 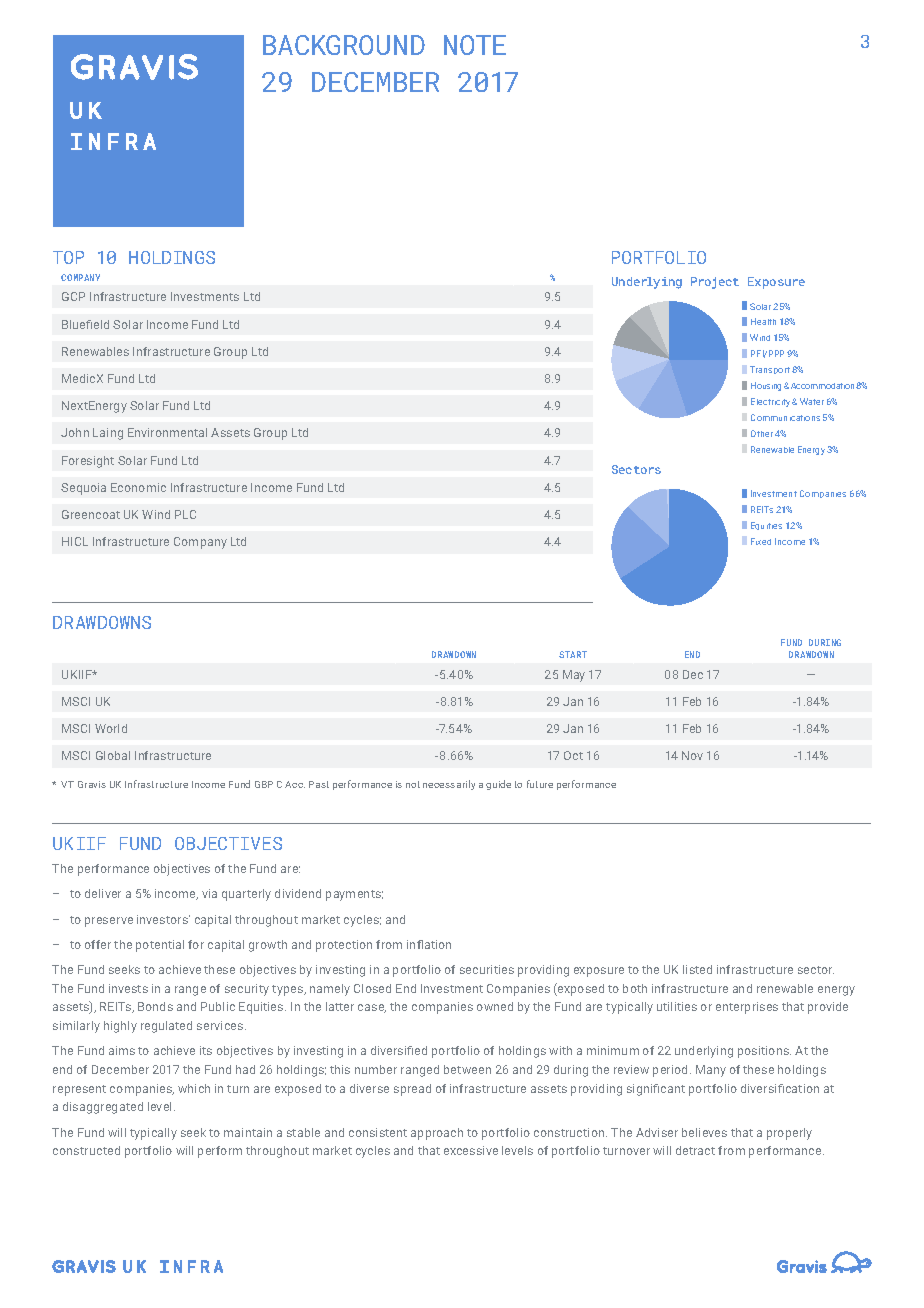 What do you see at coordinates (573, 654) in the page?
I see `START` at bounding box center [573, 654].
